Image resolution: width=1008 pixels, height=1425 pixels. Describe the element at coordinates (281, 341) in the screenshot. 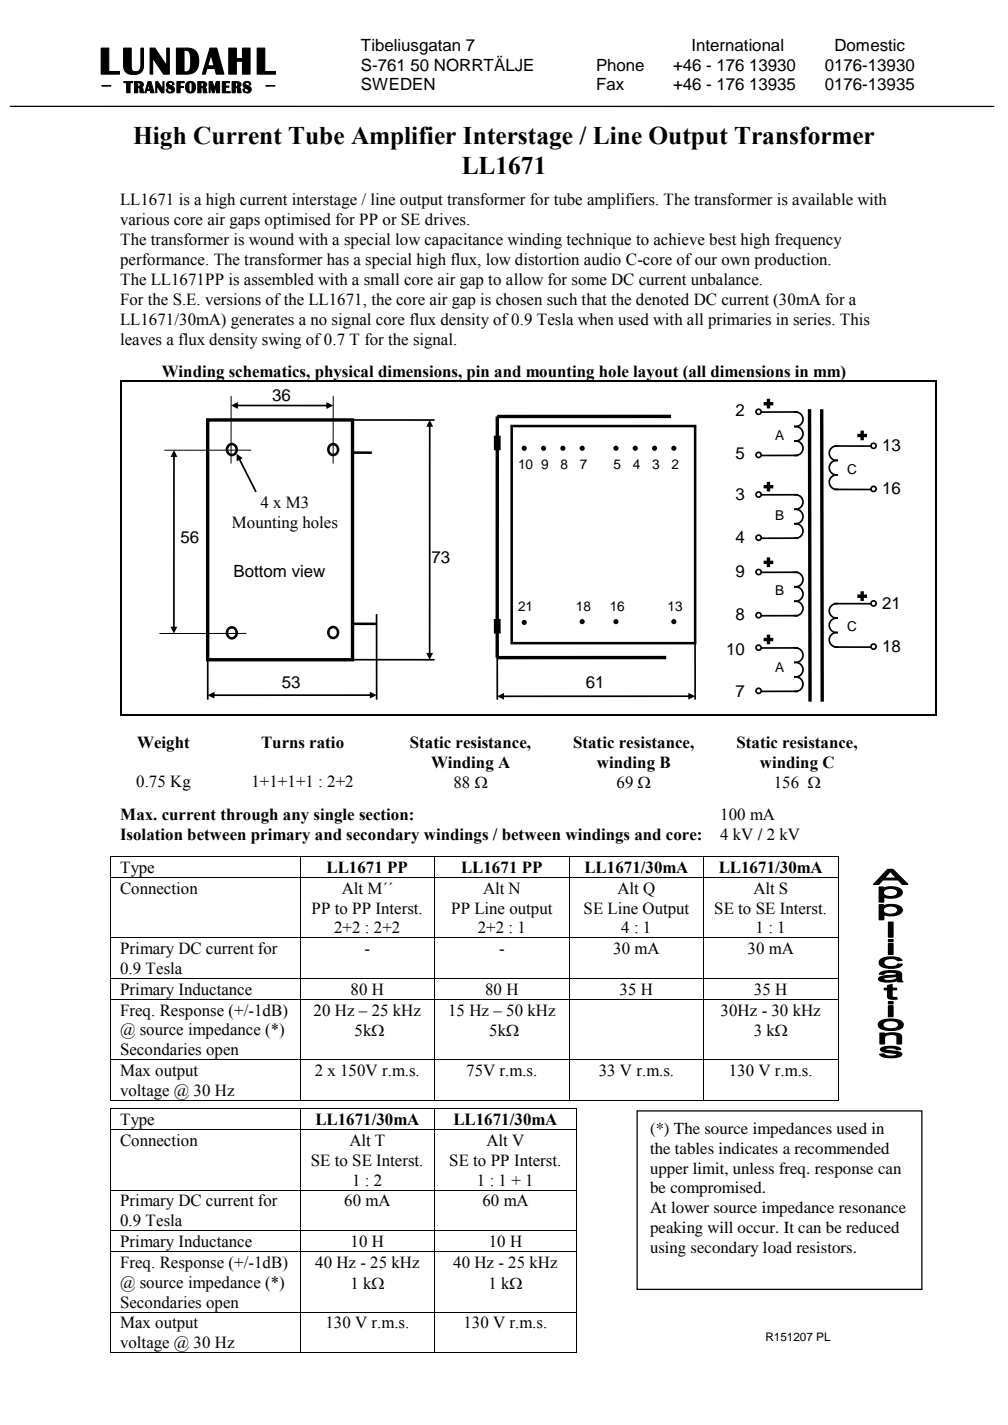

I see `swing` at that location.
